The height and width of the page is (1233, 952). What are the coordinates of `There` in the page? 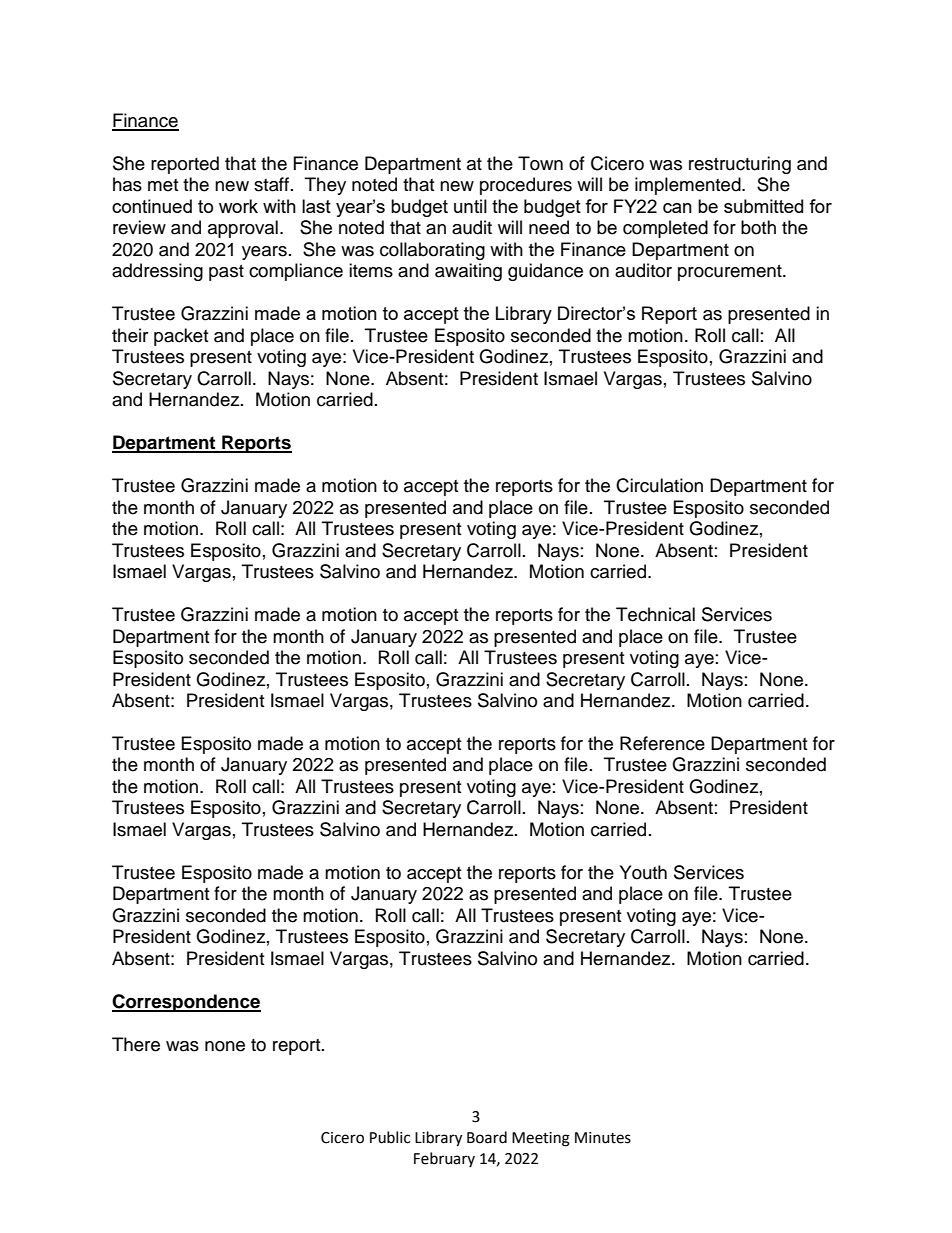 It's located at (136, 1044).
